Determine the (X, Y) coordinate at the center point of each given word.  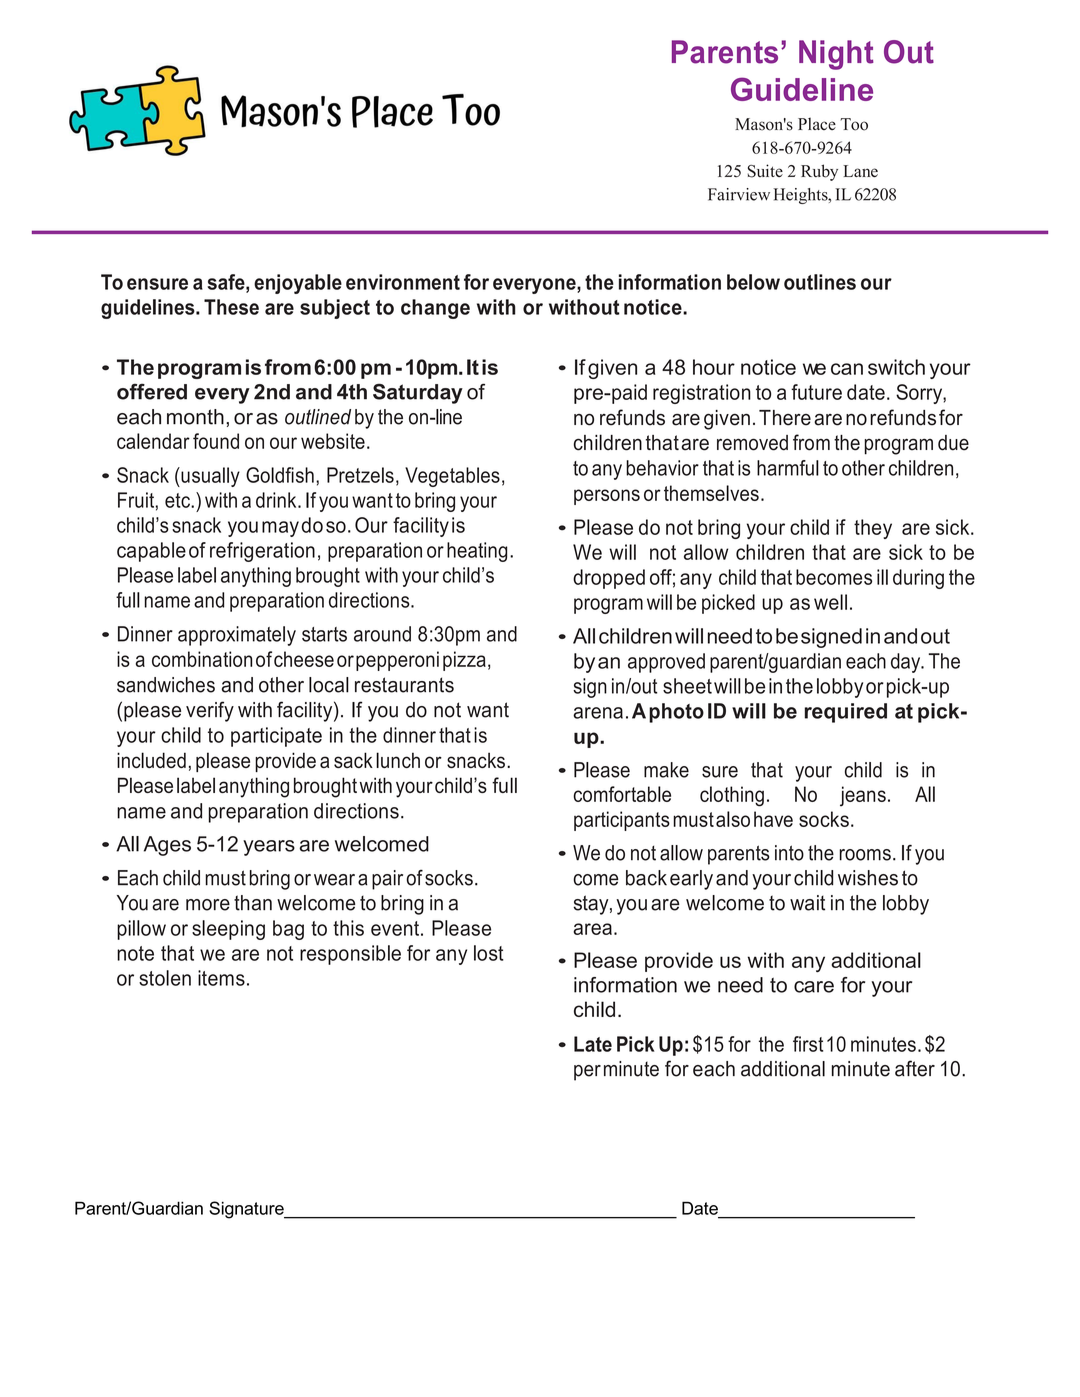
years (269, 848)
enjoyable (298, 284)
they (873, 529)
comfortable (622, 794)
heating (477, 552)
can (847, 369)
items (221, 978)
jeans (863, 796)
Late (593, 1044)
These (231, 307)
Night (836, 55)
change (435, 309)
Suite (765, 171)
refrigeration (262, 552)
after (915, 1068)
